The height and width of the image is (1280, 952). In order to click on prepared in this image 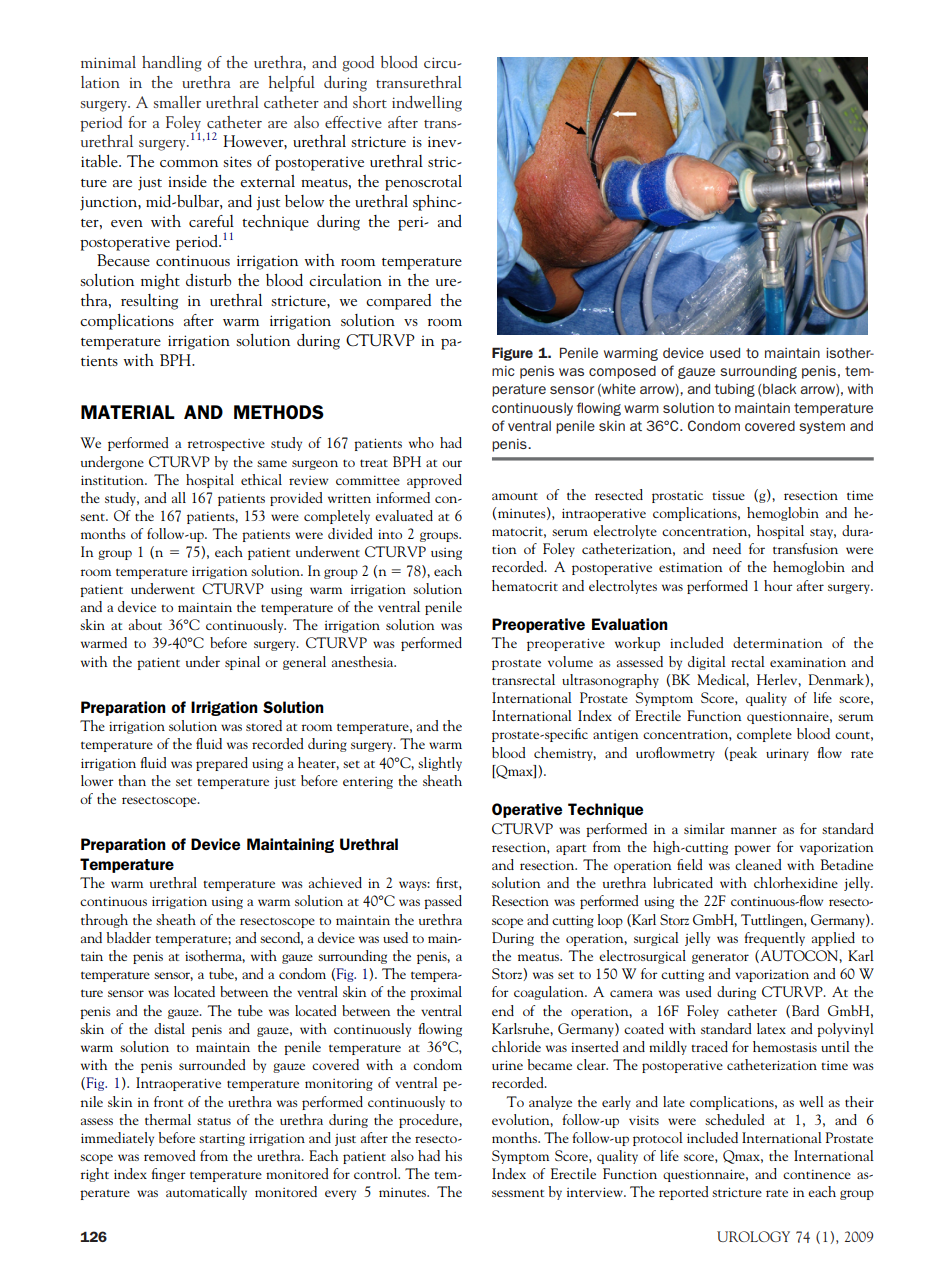, I will do `click(222, 764)`.
